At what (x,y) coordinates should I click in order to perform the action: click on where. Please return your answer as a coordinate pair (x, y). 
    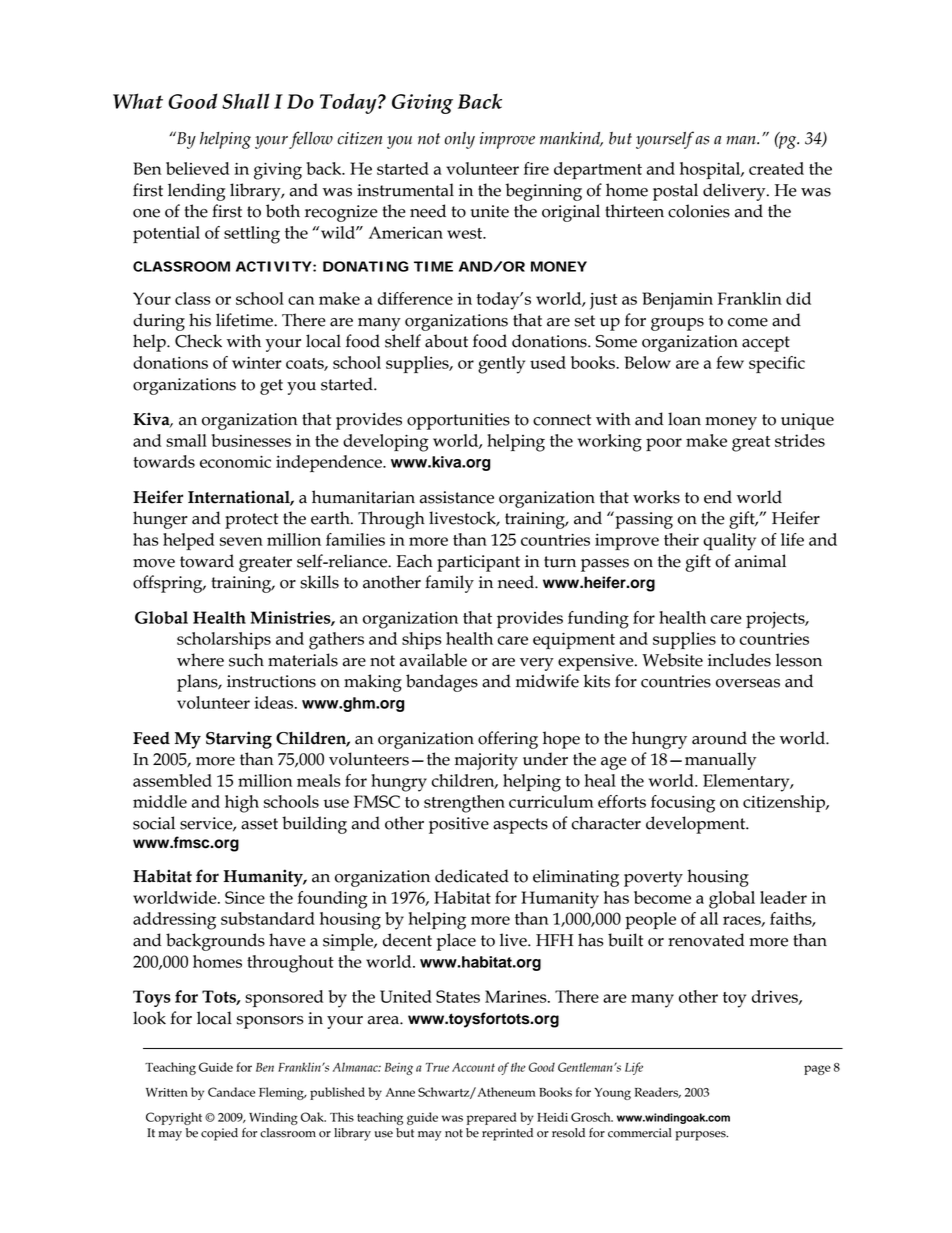
    Looking at the image, I should click on (200, 660).
